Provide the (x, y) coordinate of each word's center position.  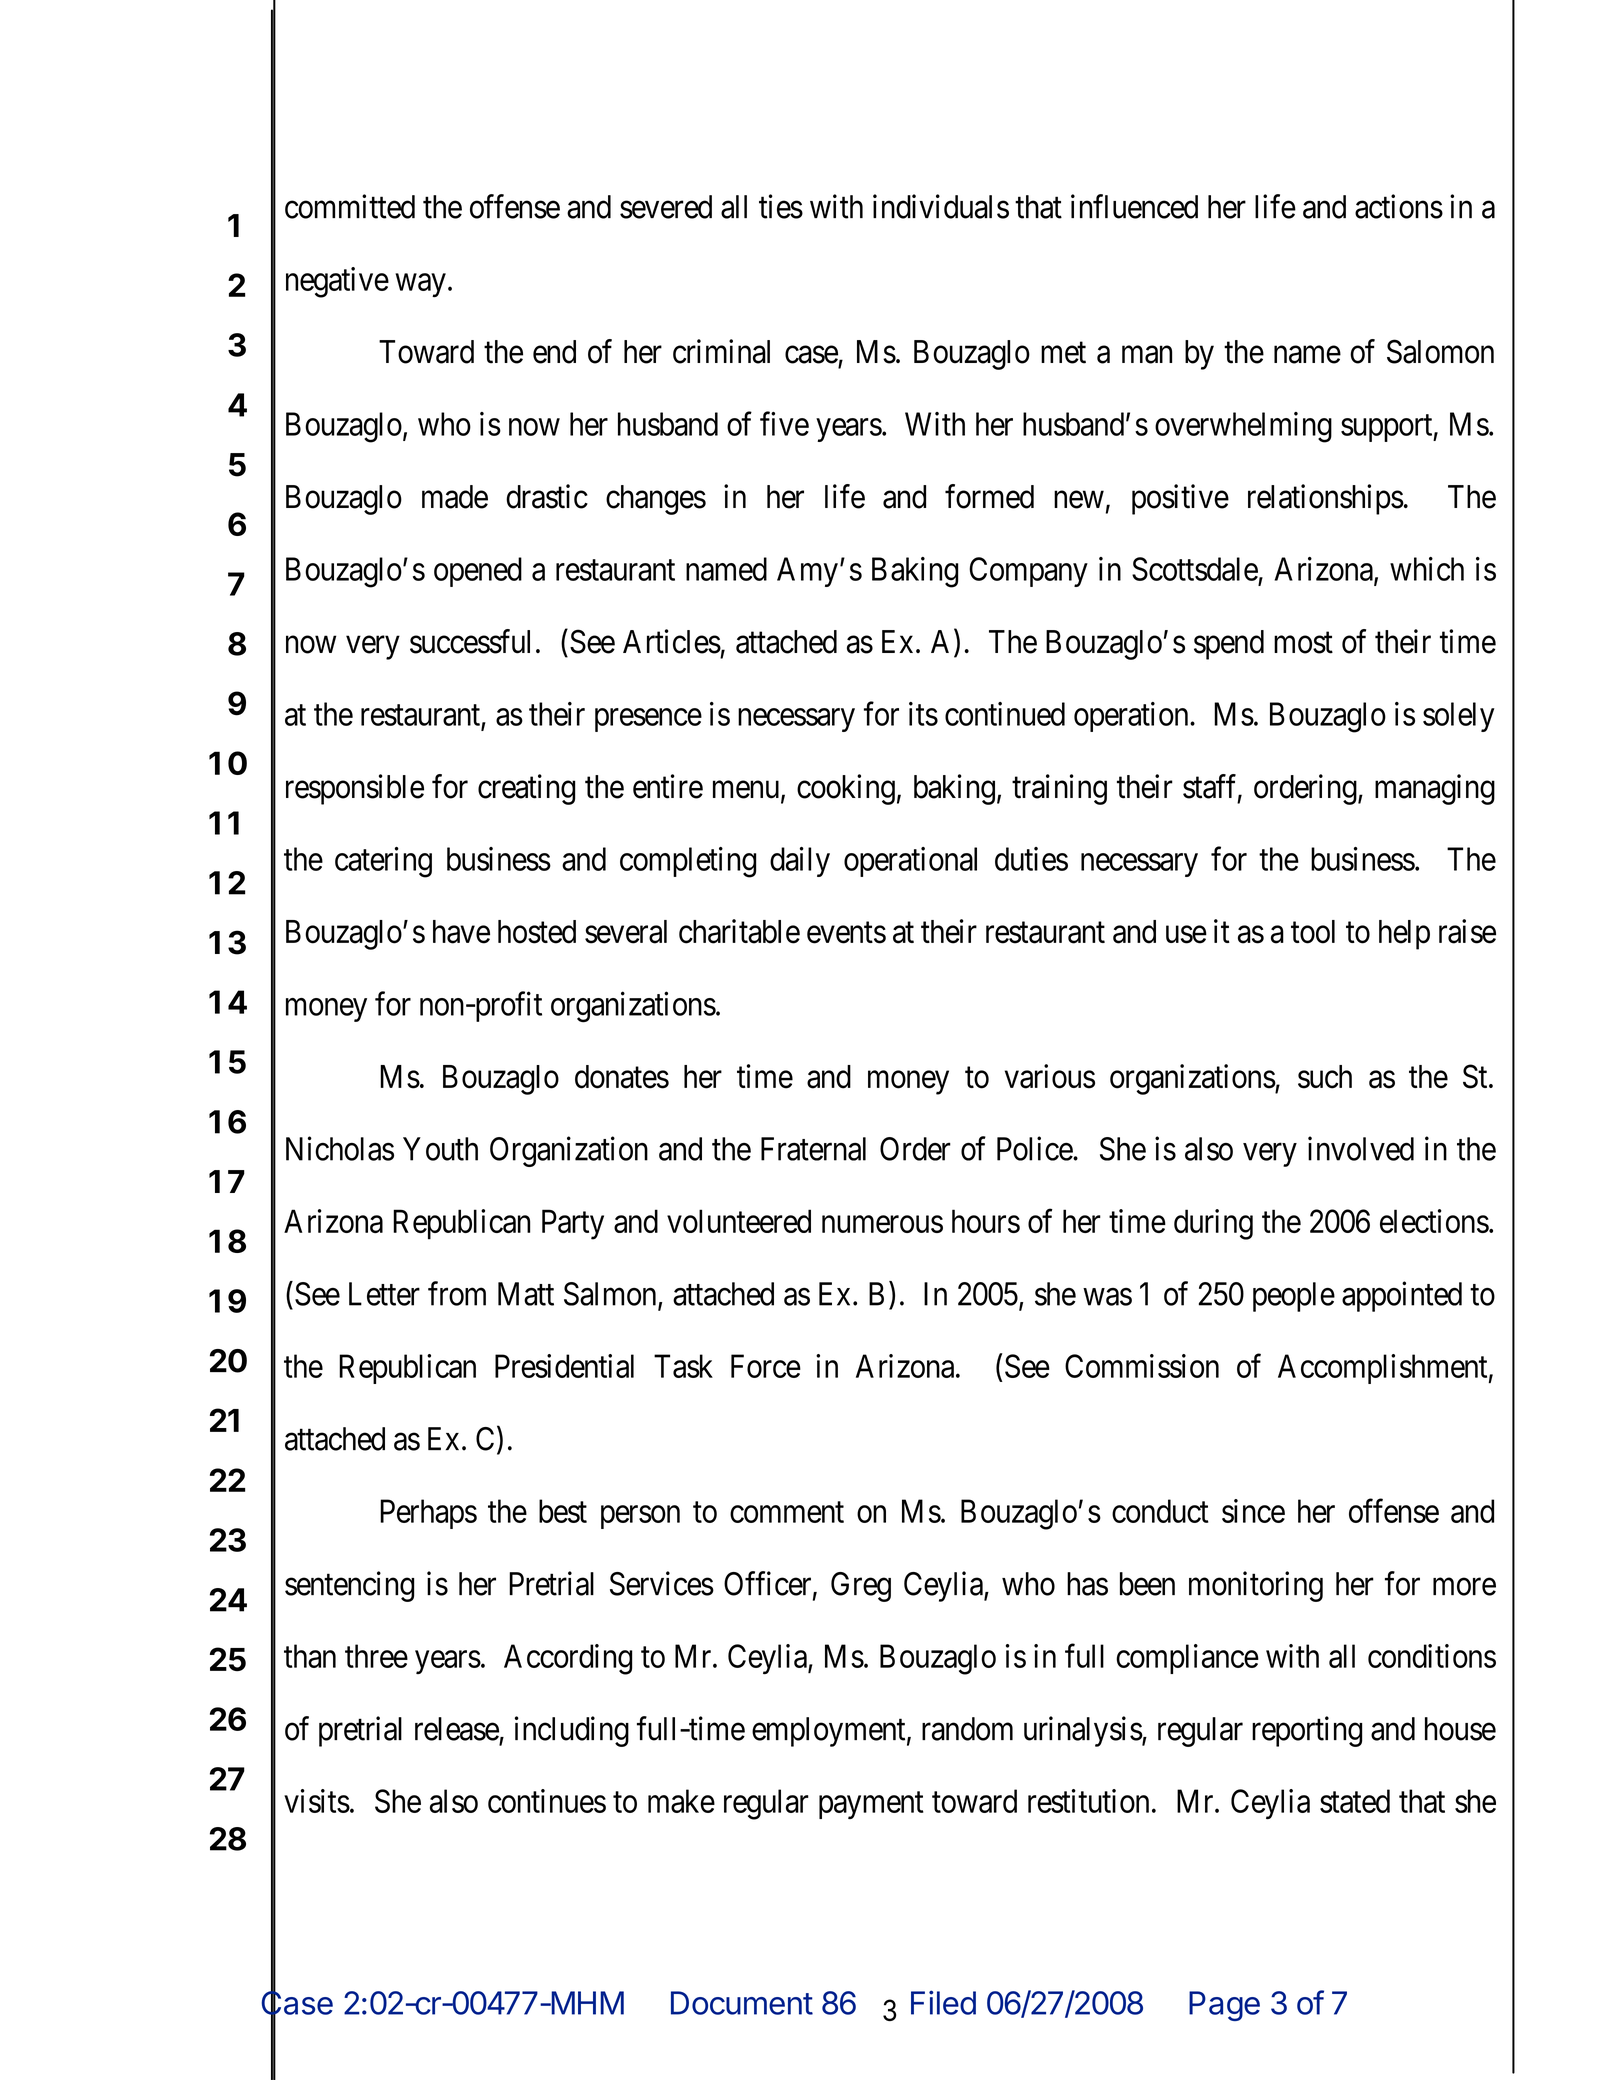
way (420, 285)
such (1325, 1077)
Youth (440, 1149)
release (457, 1729)
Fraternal (813, 1149)
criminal (721, 351)
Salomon (1440, 351)
